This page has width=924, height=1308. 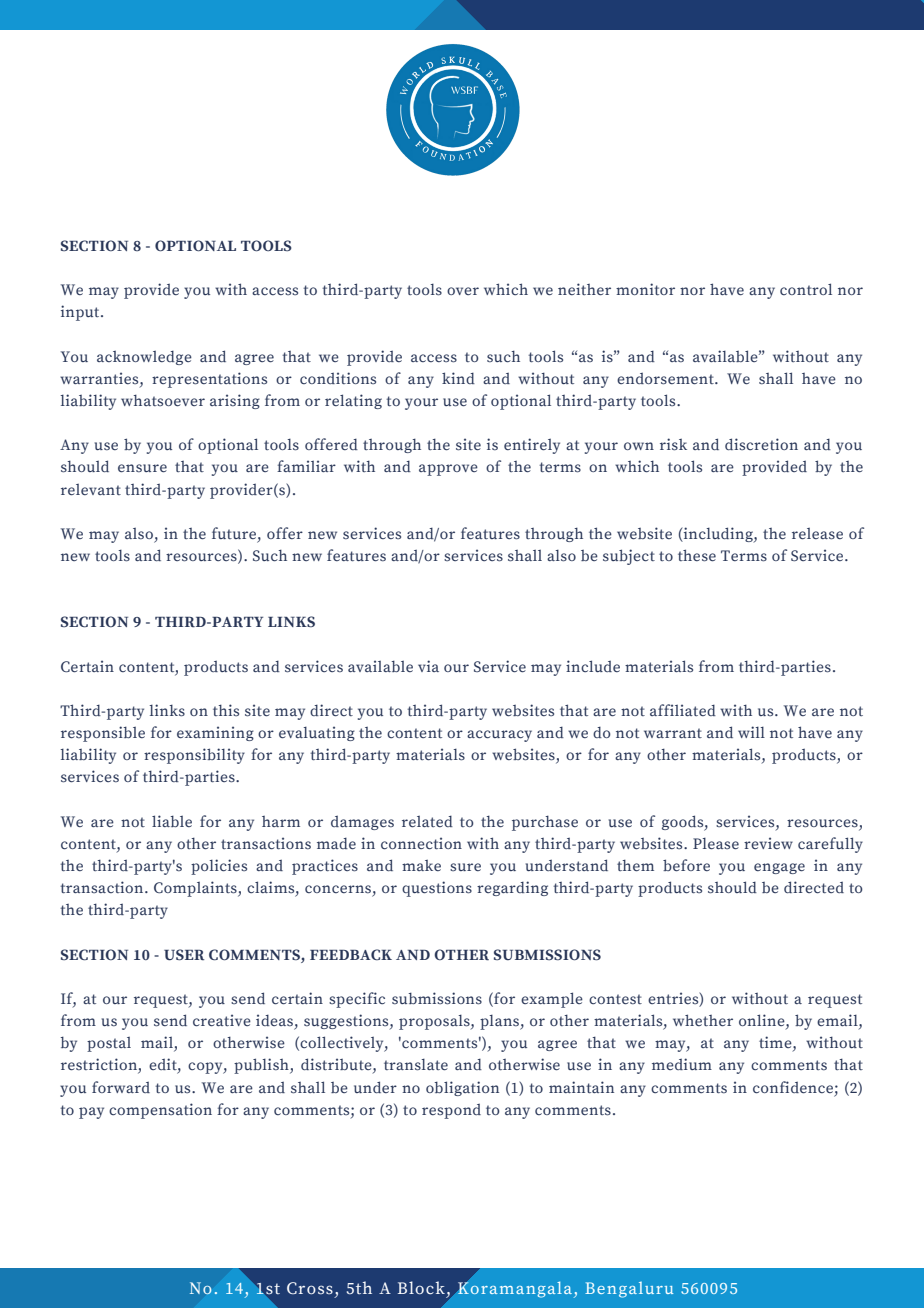 I want to click on control, so click(x=806, y=289).
